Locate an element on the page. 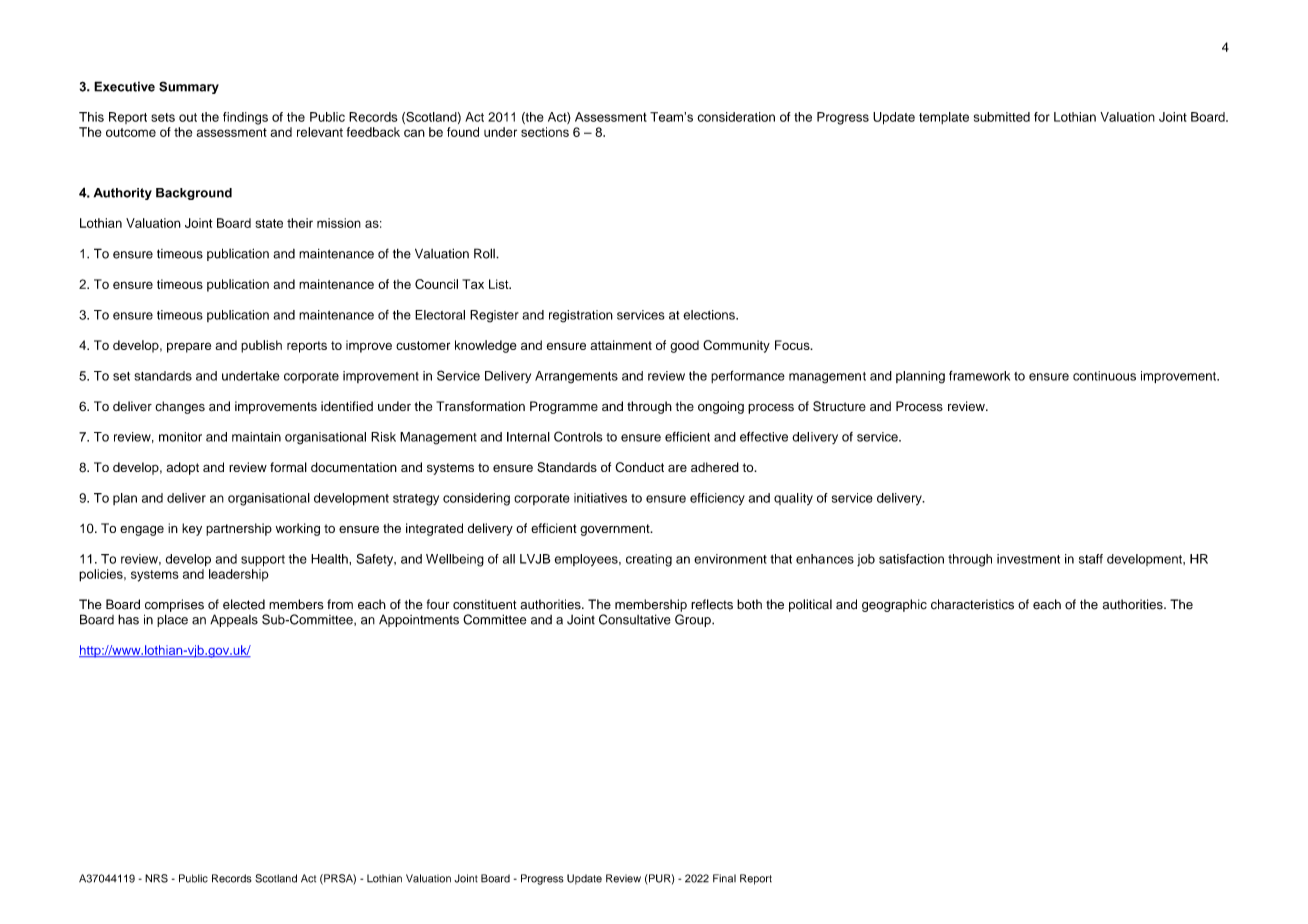 This document has height=924, width=1308. sections is located at coordinates (545, 132).
